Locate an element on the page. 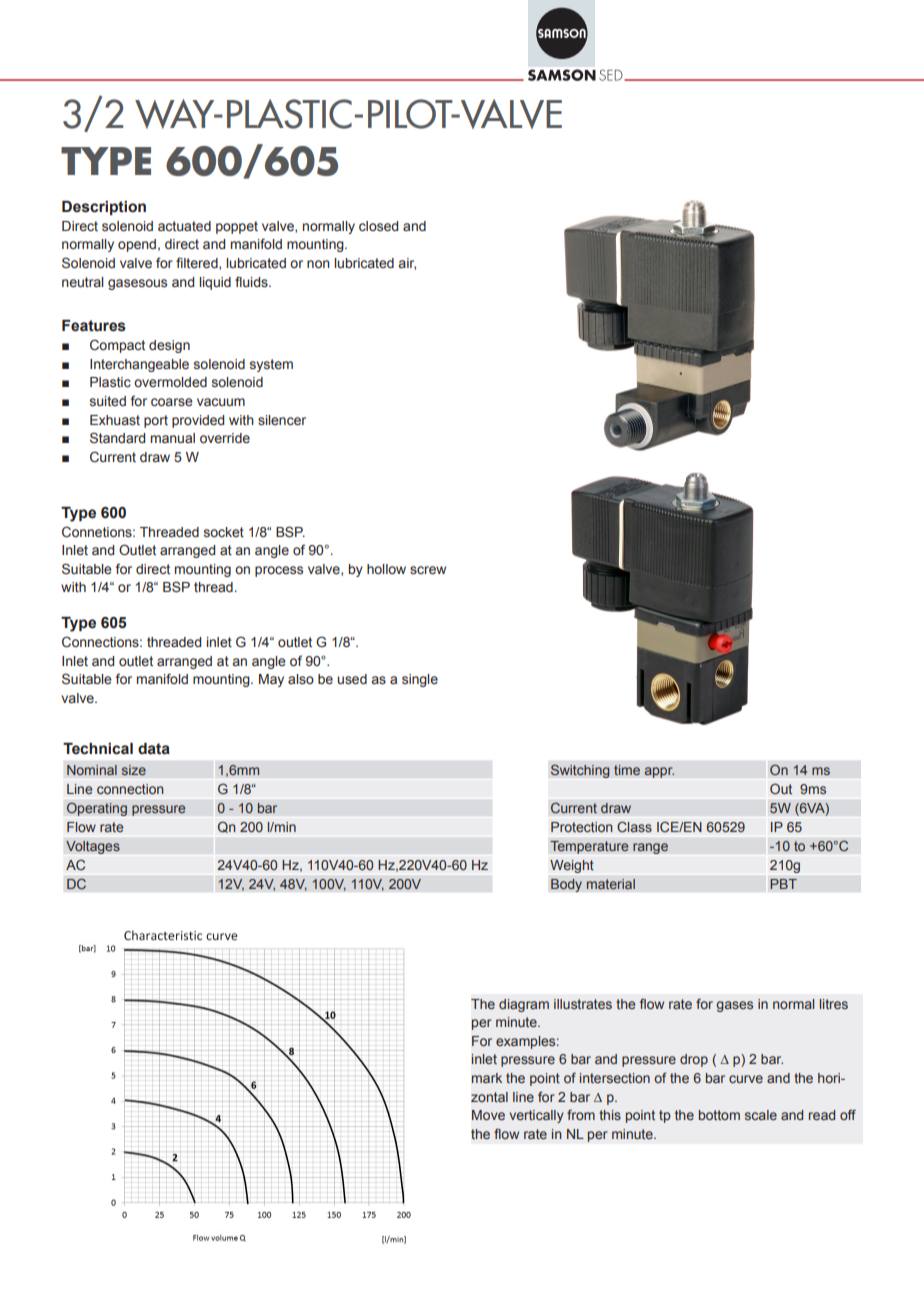  closed is located at coordinates (378, 226).
